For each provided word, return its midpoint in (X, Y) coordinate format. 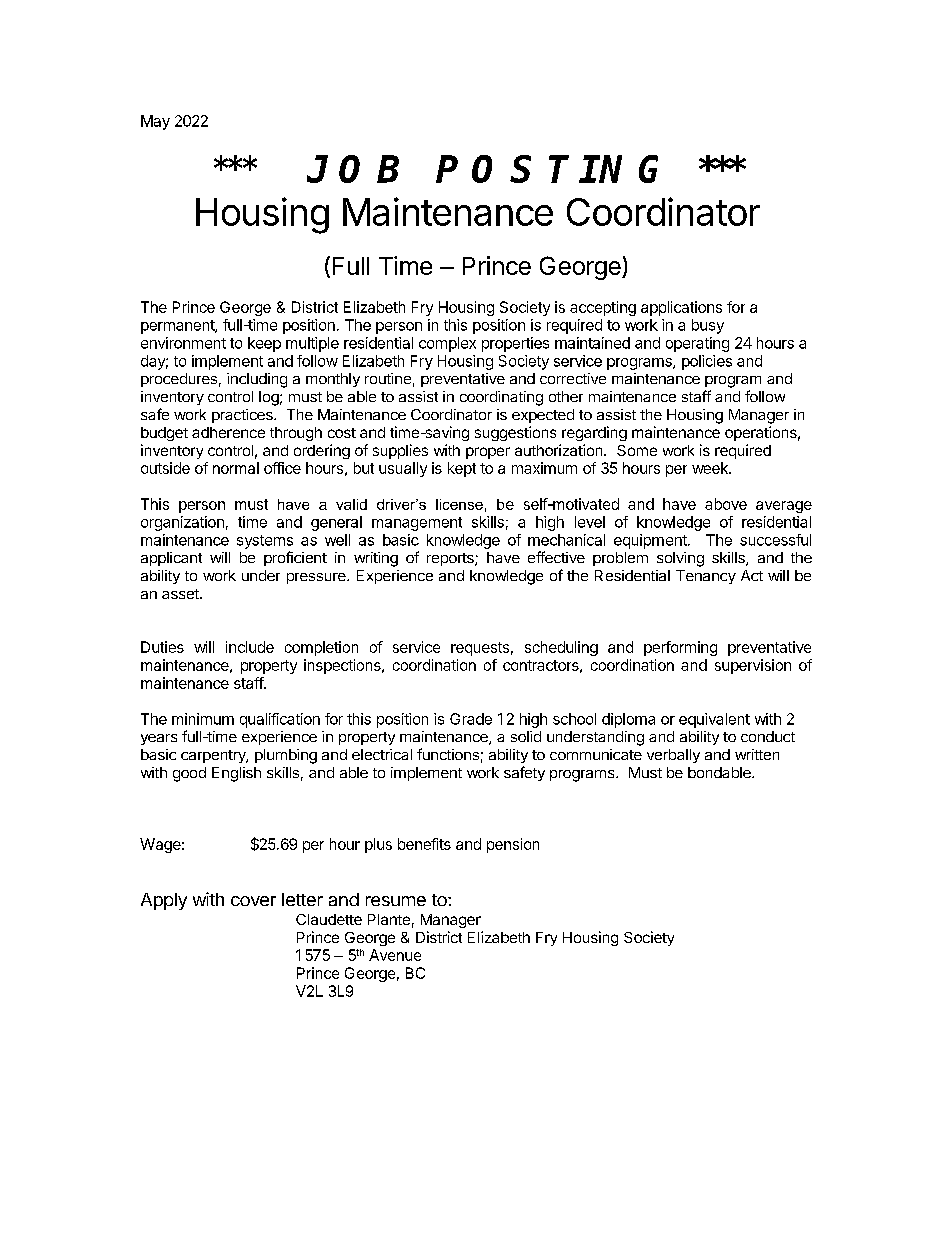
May (155, 122)
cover (253, 901)
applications (681, 308)
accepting (603, 308)
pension (513, 845)
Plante (389, 919)
